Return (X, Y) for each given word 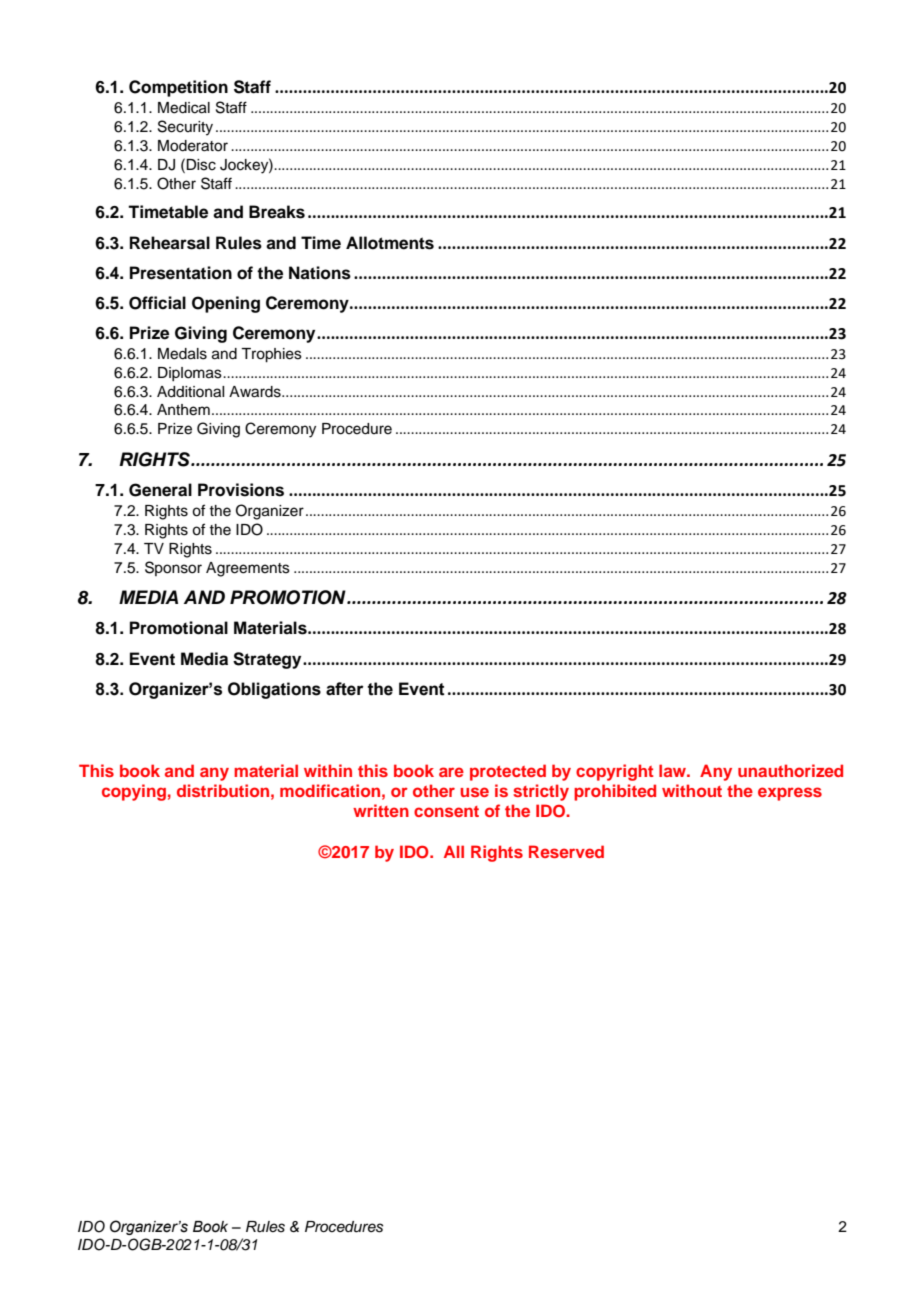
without (692, 790)
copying (134, 792)
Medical (184, 108)
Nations (320, 273)
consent (446, 811)
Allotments (390, 243)
